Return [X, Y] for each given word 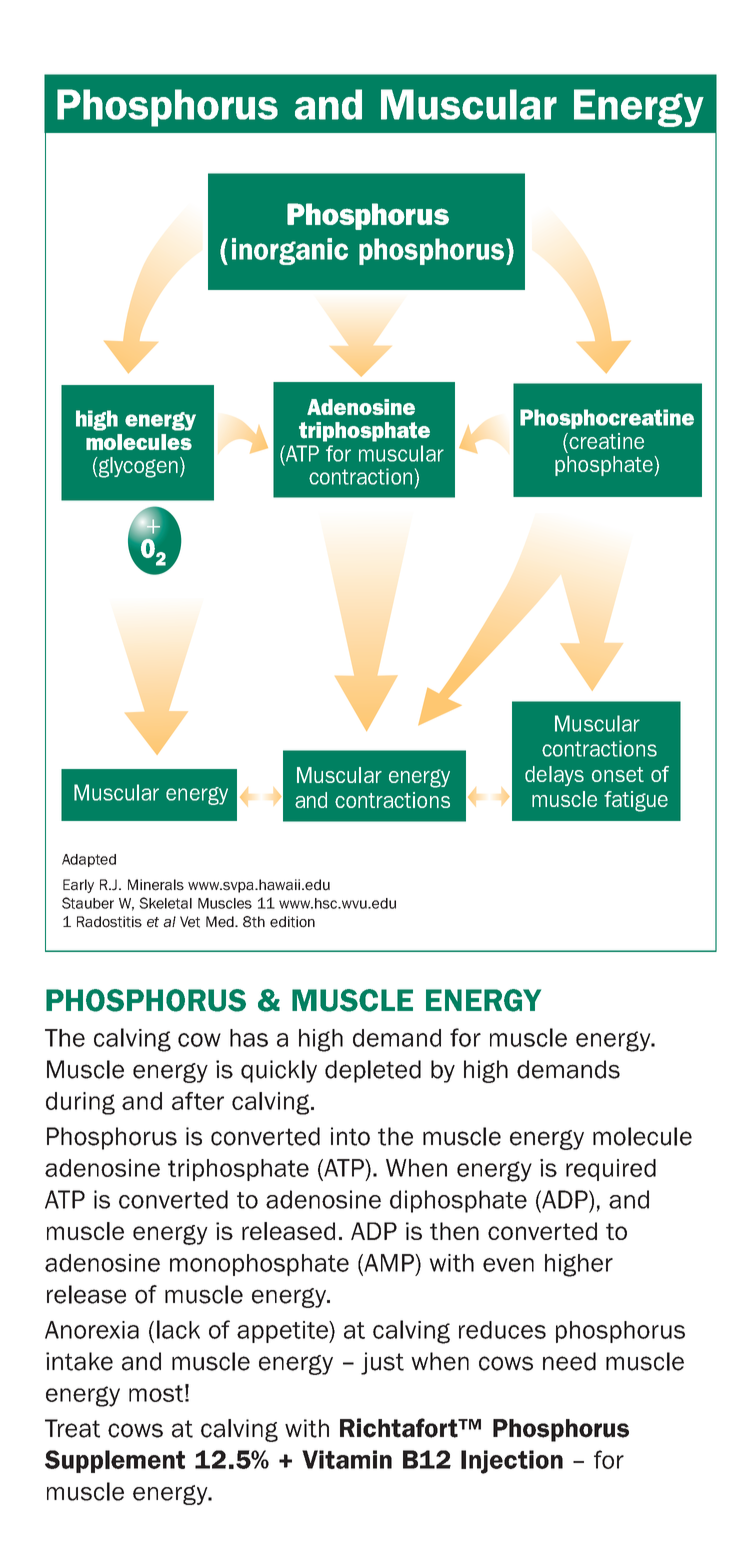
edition [292, 922]
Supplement [115, 1461]
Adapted [89, 860]
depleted [373, 1071]
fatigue [636, 801]
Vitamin [347, 1459]
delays [554, 776]
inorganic [290, 251]
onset [618, 774]
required [611, 1170]
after [198, 1101]
